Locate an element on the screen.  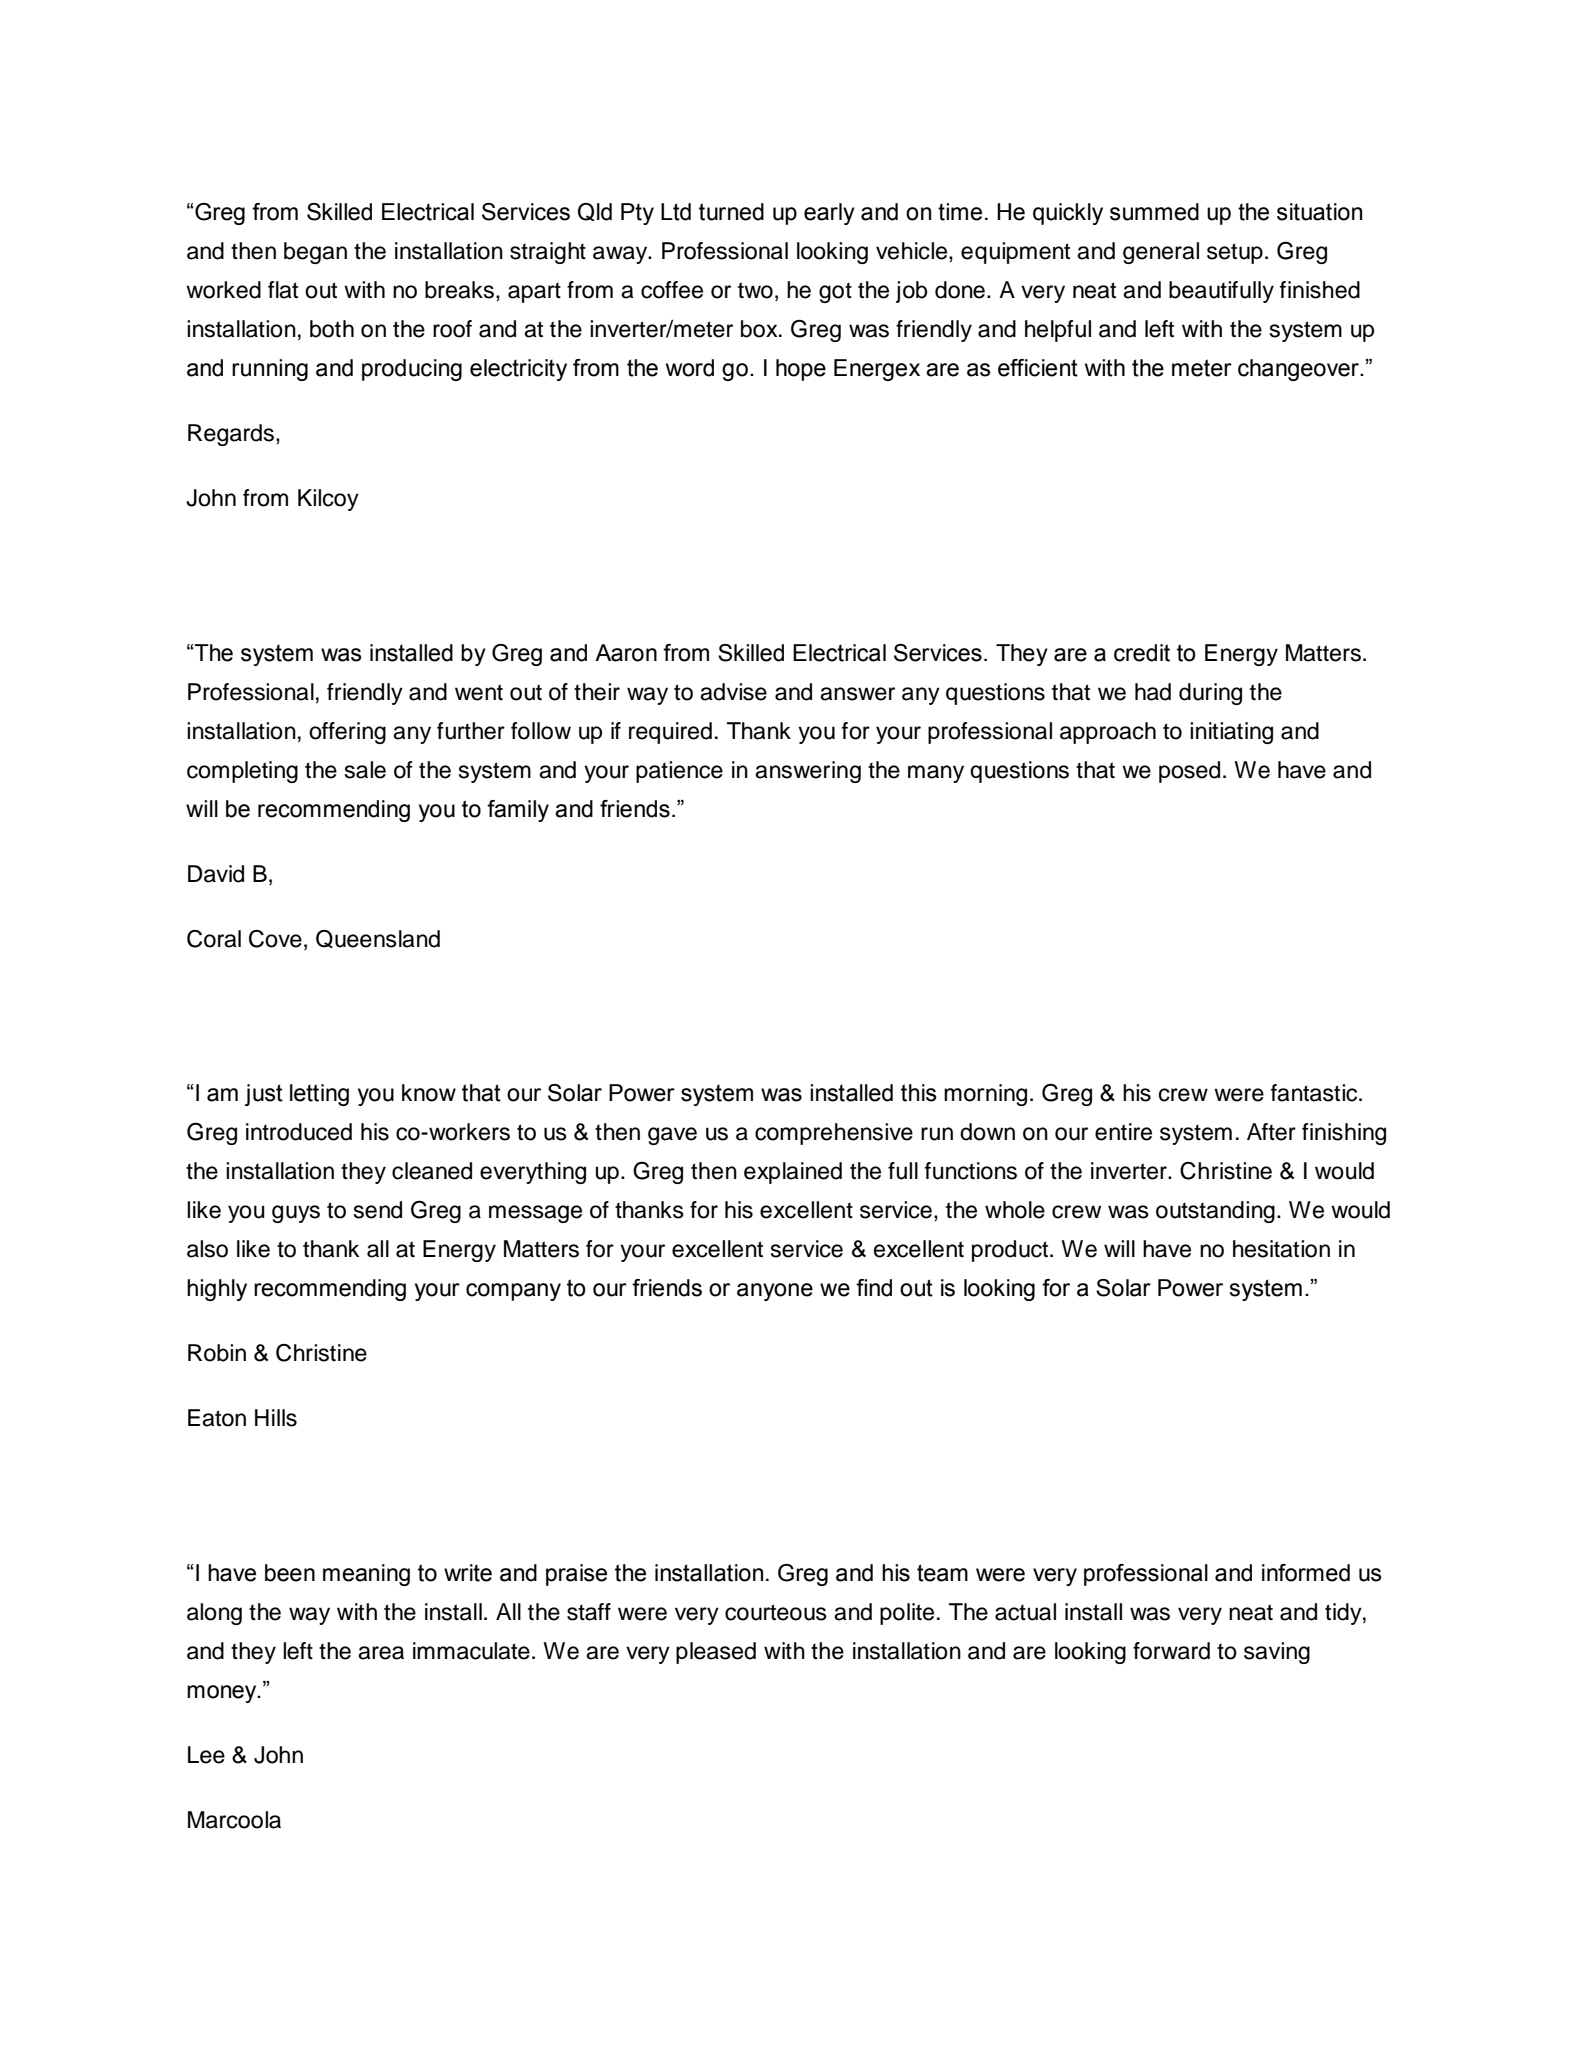
area is located at coordinates (381, 1653).
